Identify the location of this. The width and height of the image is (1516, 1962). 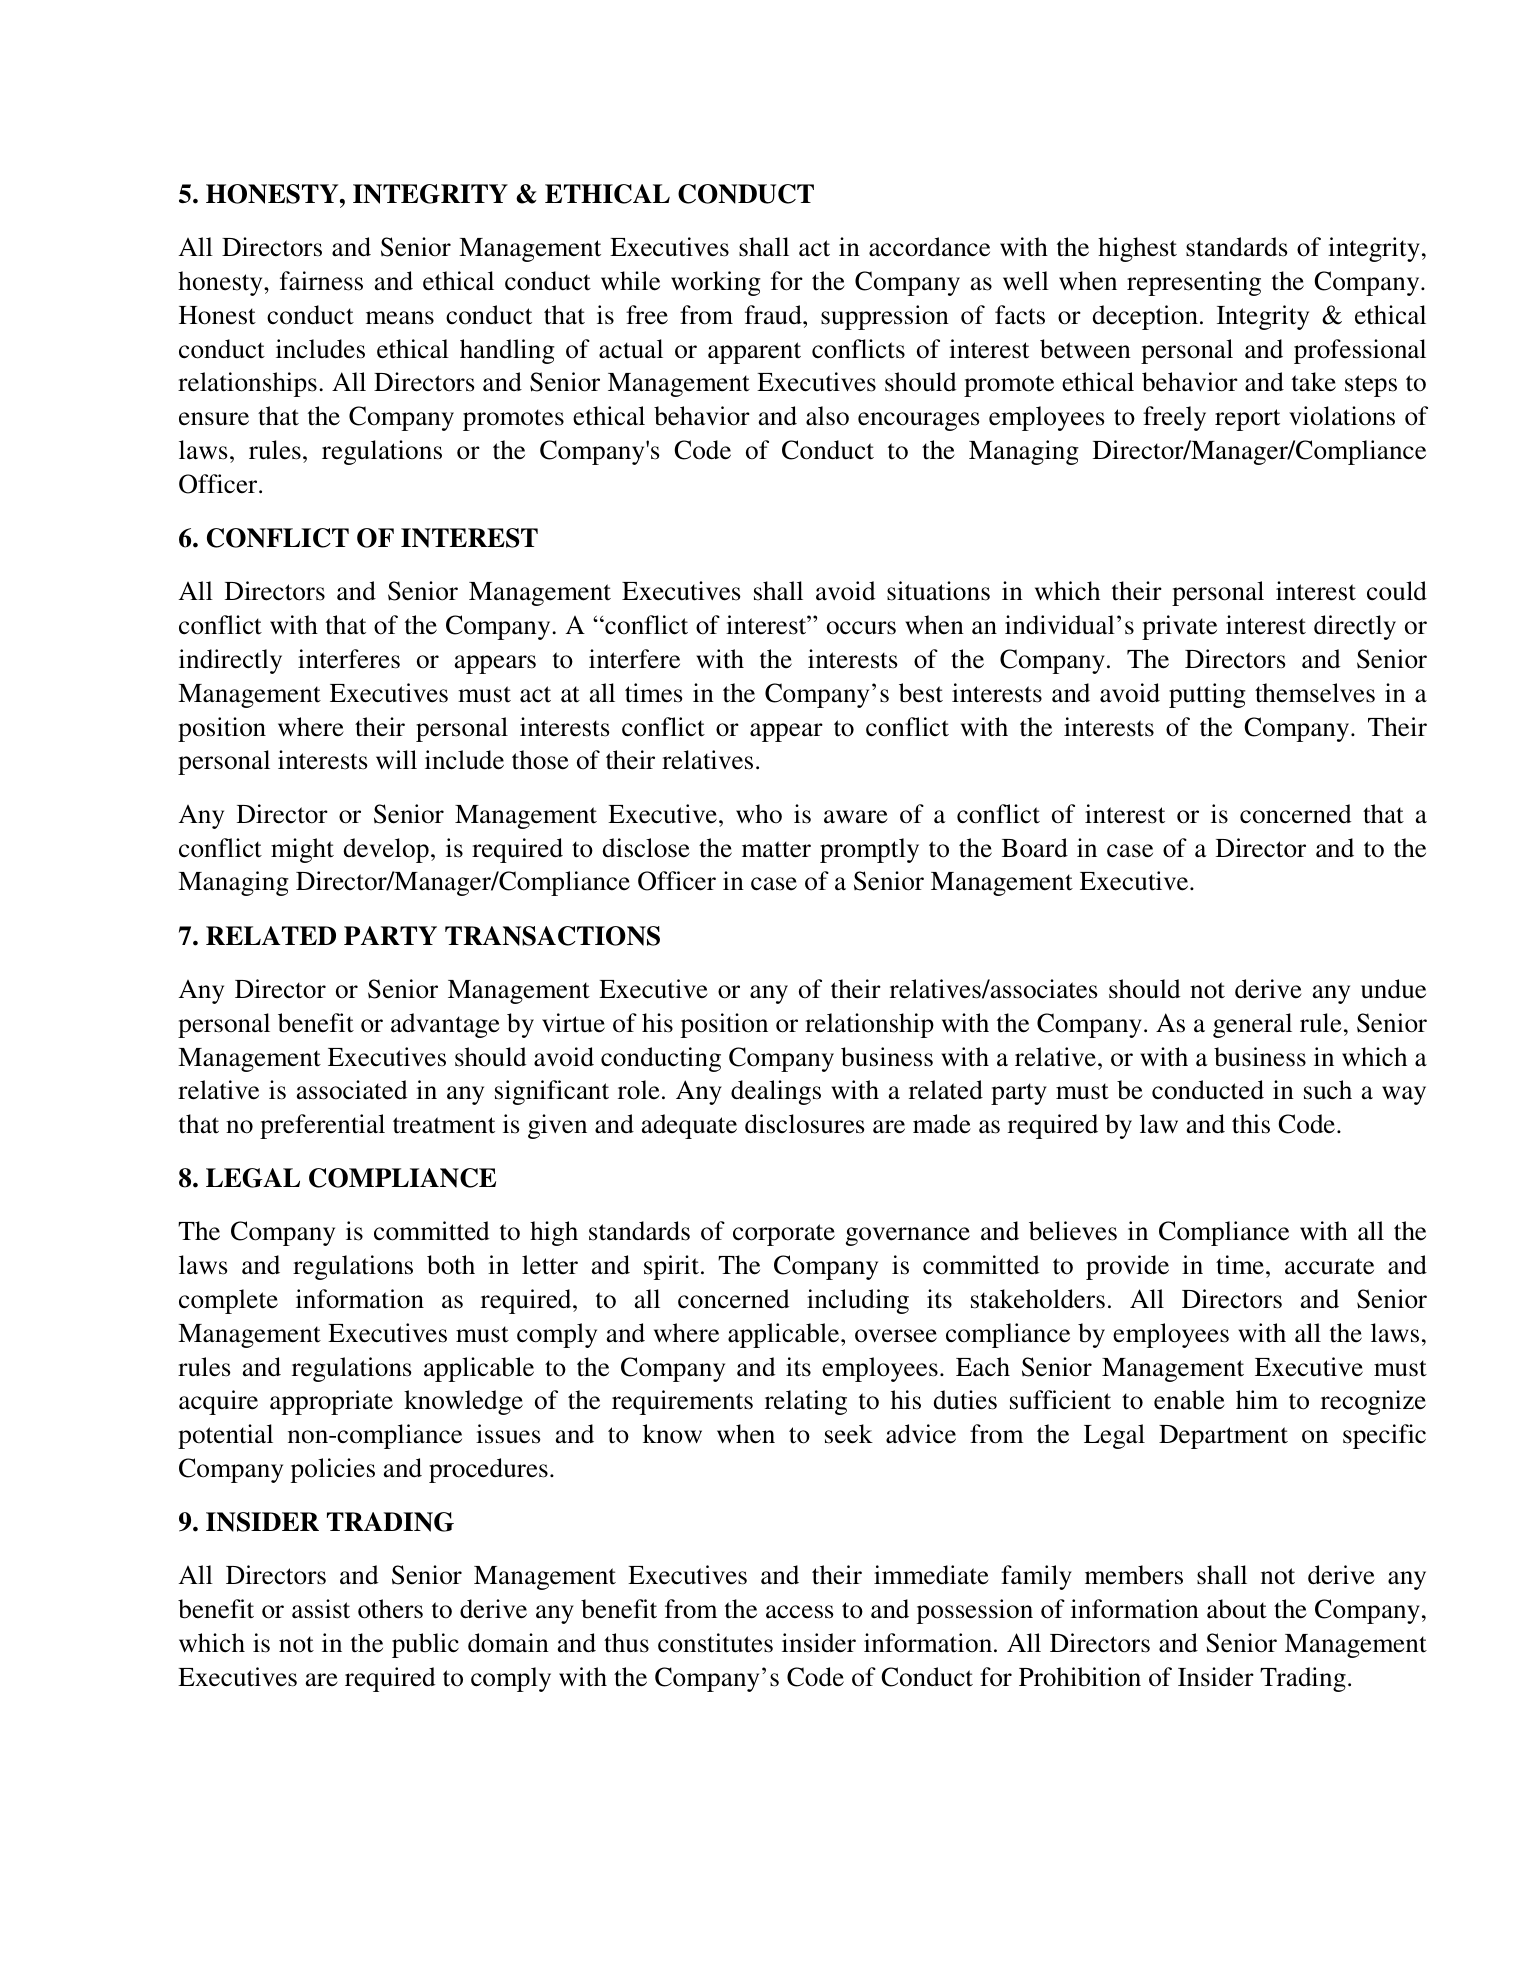
(1251, 1124).
